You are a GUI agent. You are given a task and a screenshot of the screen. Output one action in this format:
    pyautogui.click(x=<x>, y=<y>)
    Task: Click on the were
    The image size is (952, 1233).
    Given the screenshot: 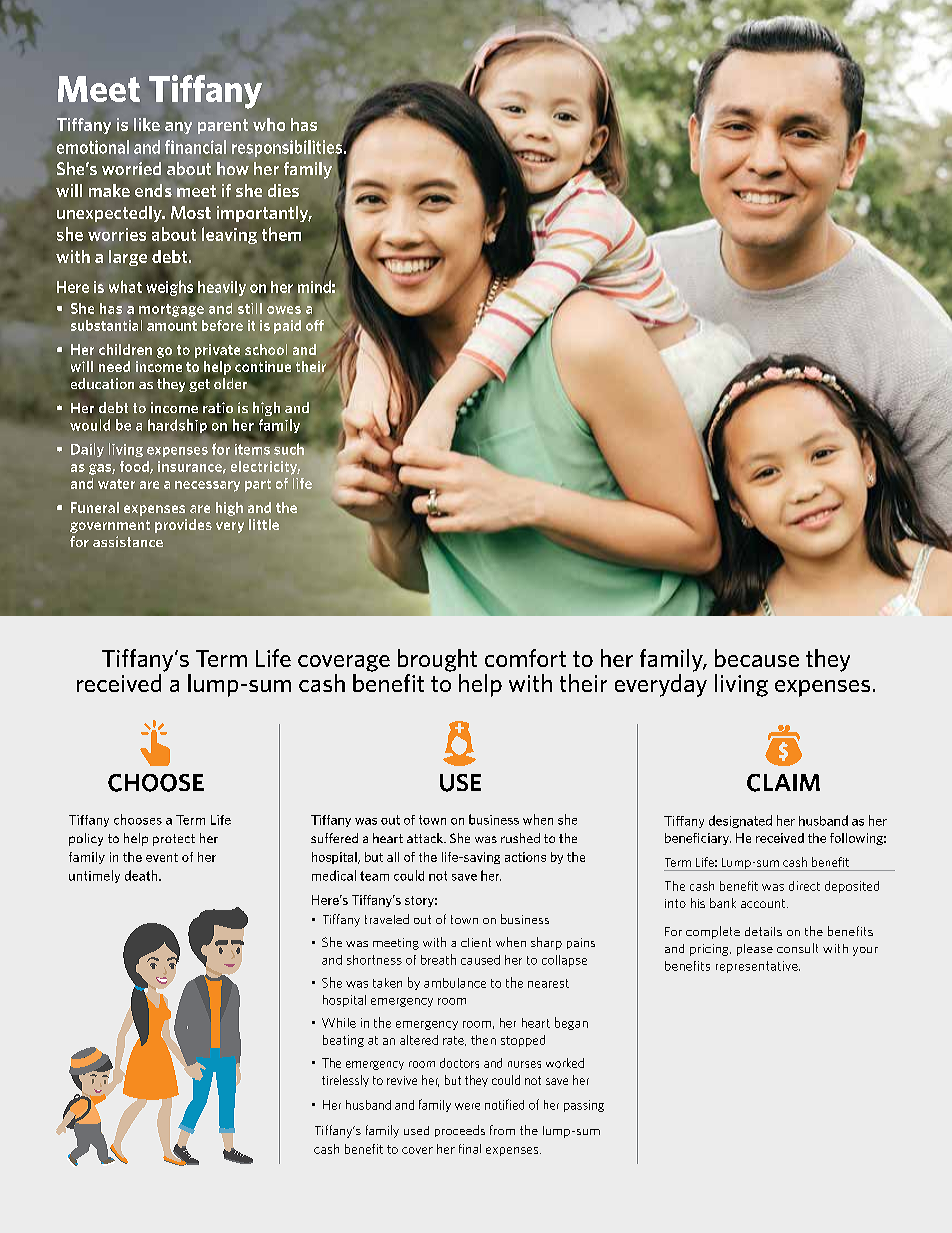 What is the action you would take?
    pyautogui.click(x=467, y=1106)
